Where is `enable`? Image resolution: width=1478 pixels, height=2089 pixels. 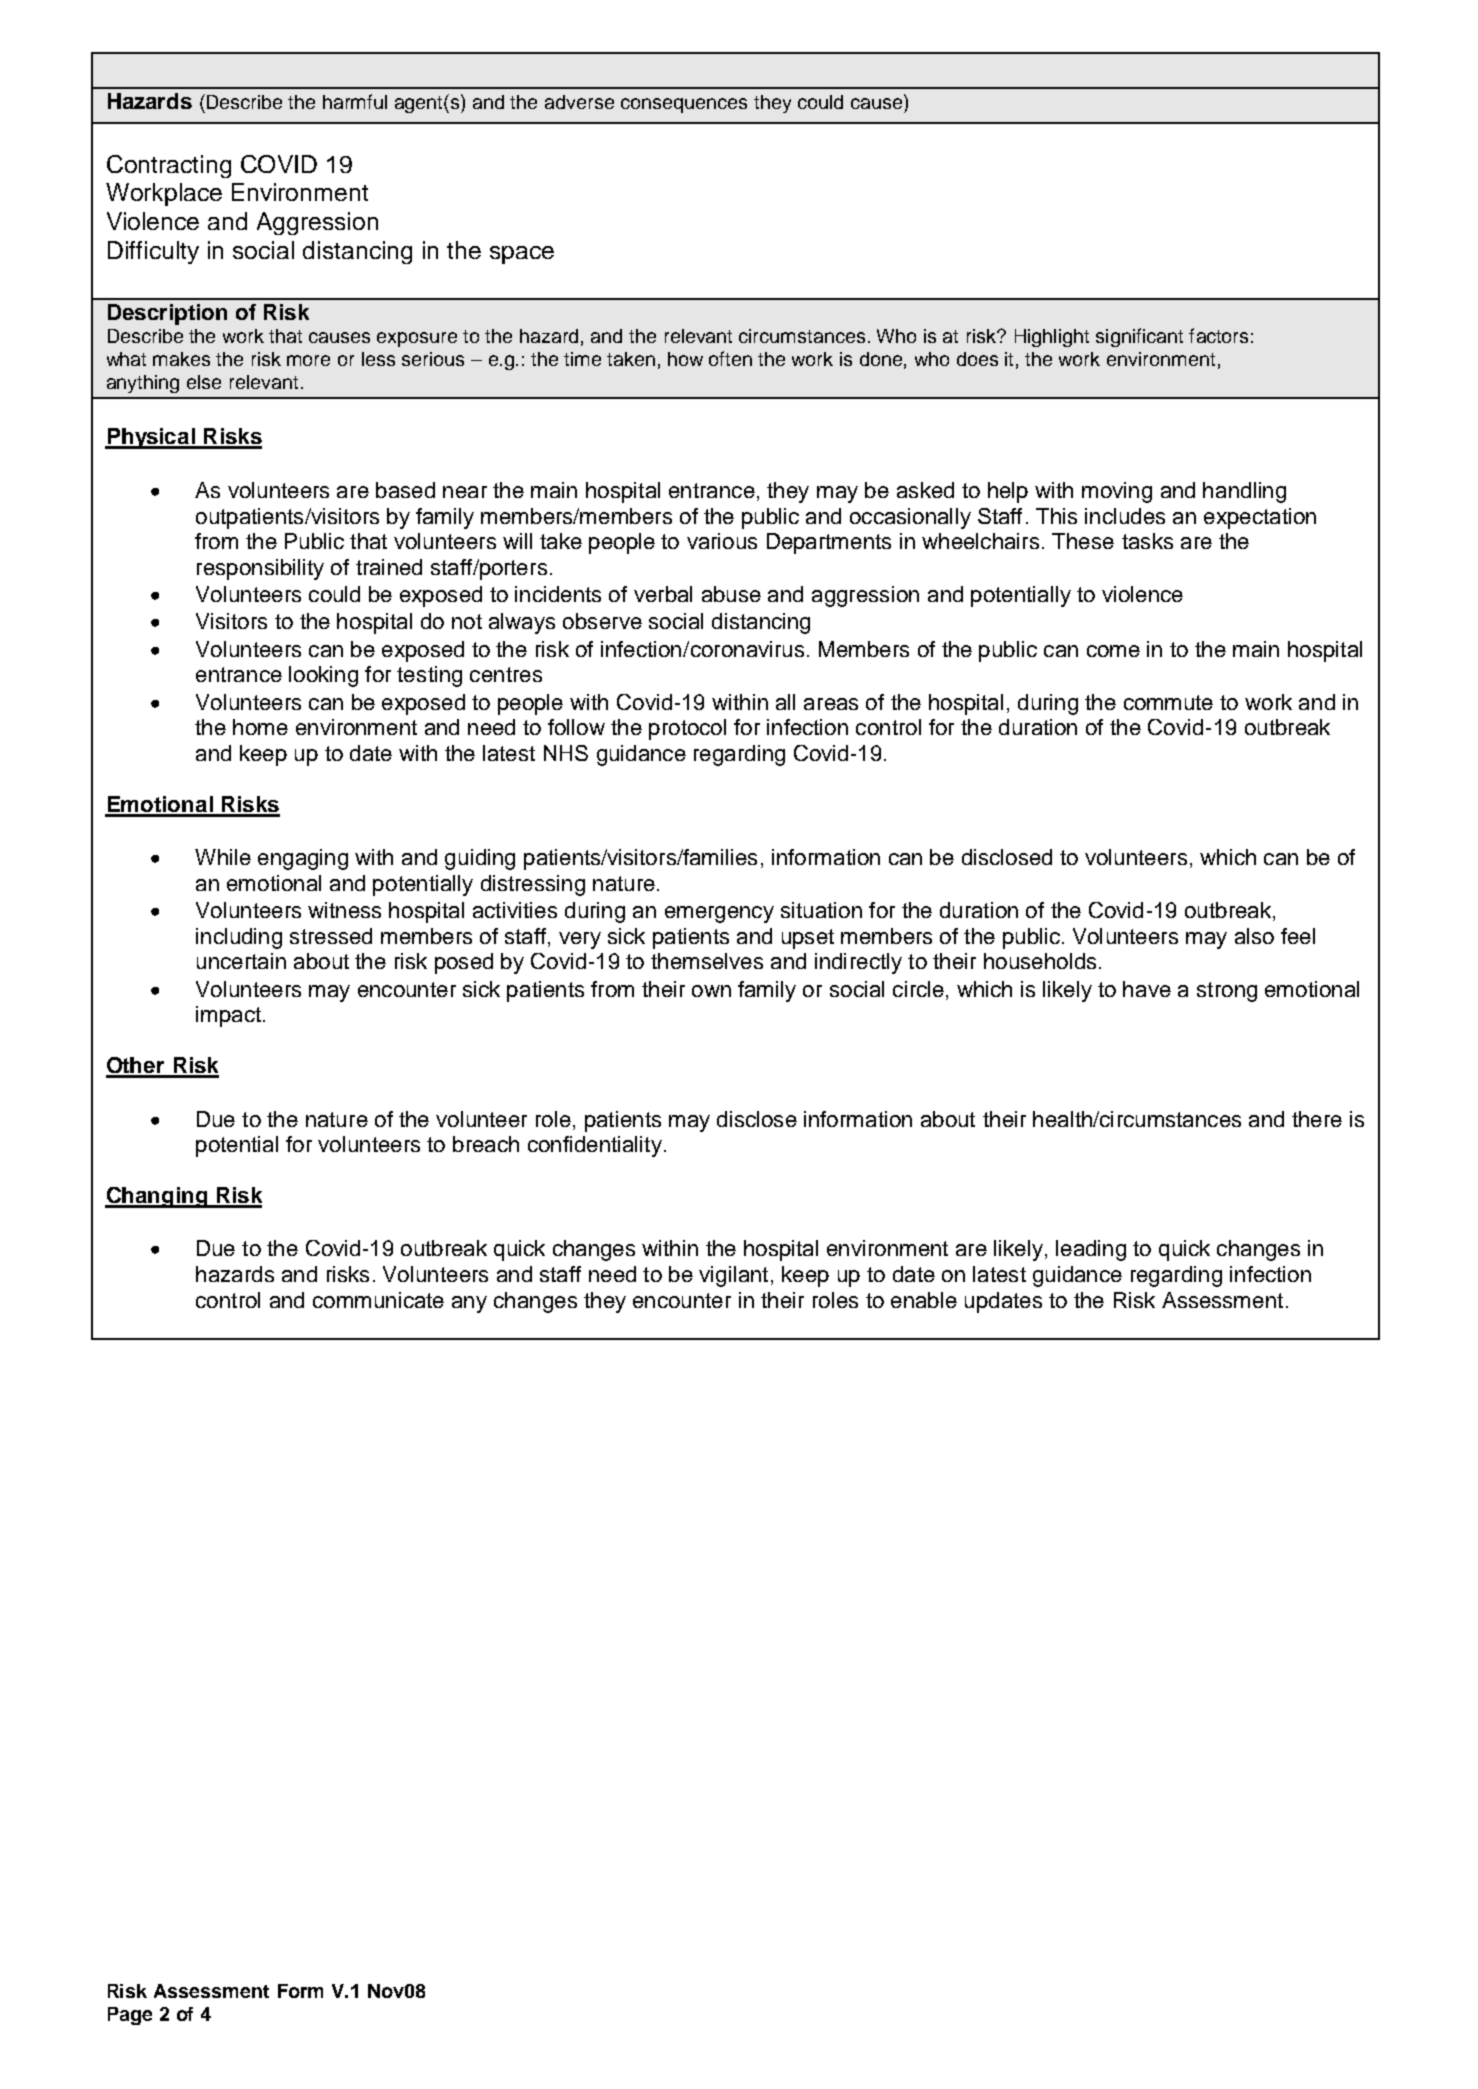
enable is located at coordinates (924, 1300).
